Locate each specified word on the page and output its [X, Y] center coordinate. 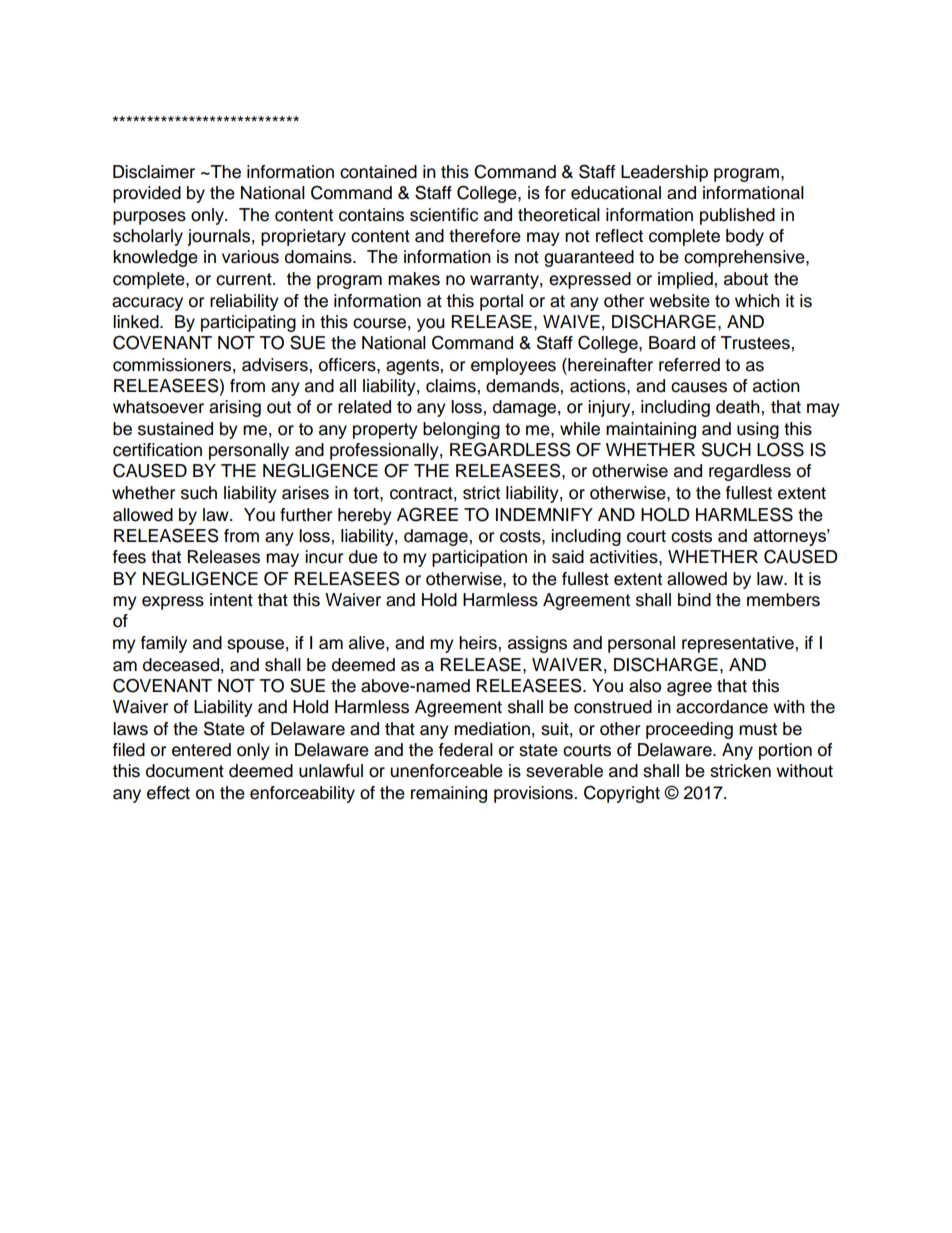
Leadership [664, 173]
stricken [740, 771]
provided [147, 194]
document [185, 771]
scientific [444, 215]
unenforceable [446, 771]
